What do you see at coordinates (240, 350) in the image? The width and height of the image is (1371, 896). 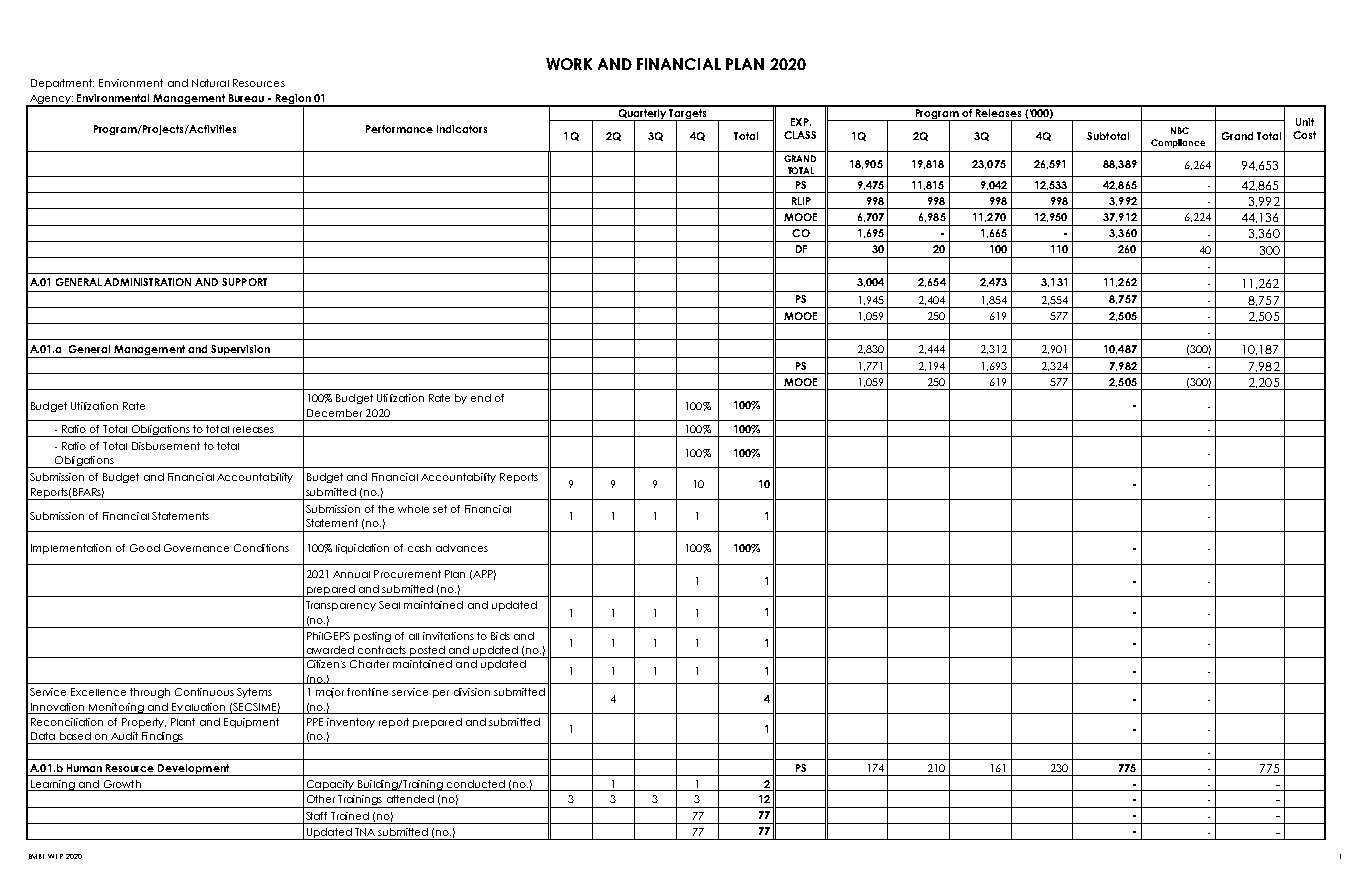 I see `Supervision` at bounding box center [240, 350].
